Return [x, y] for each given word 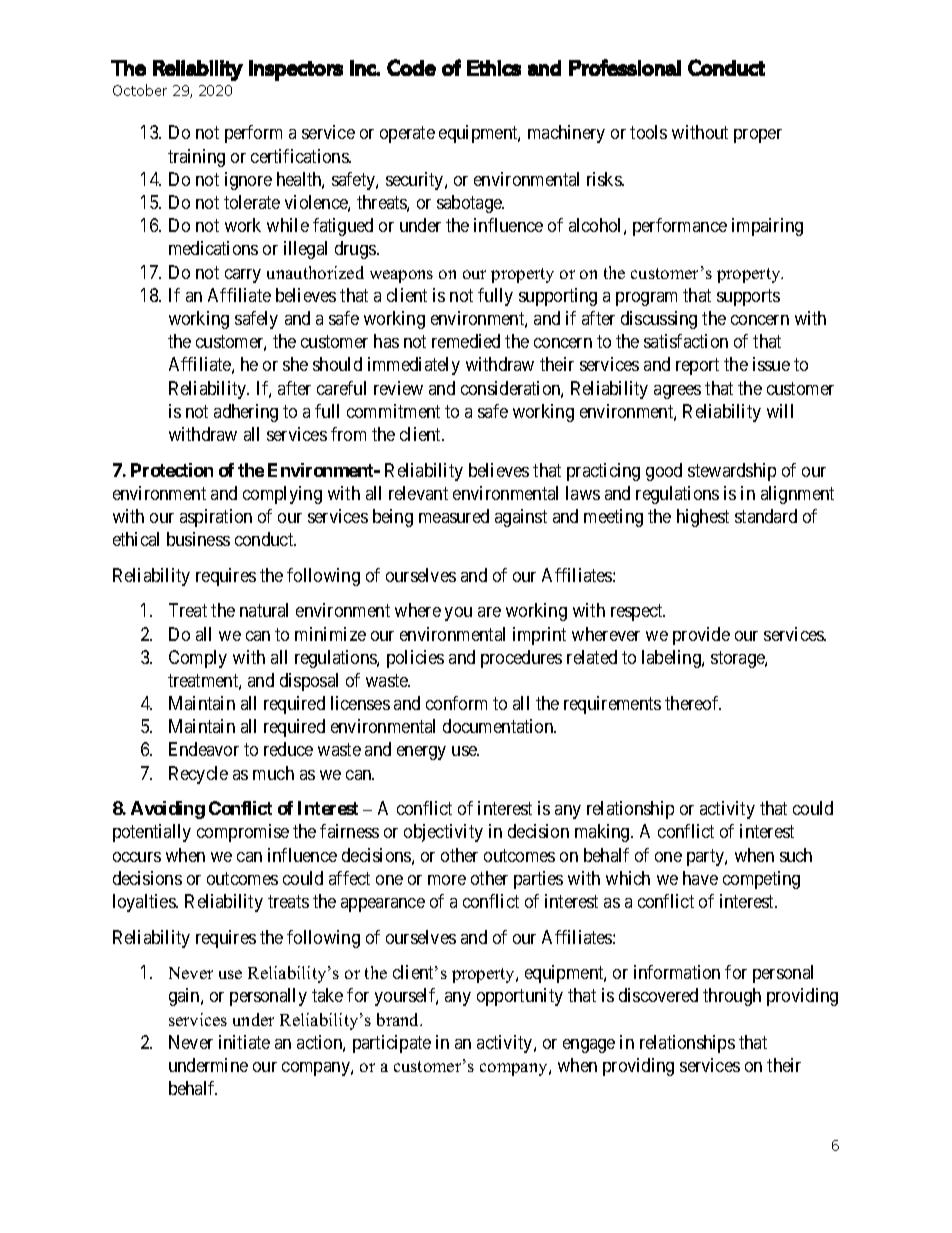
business [198, 539]
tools [648, 132]
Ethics [494, 68]
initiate [244, 1042]
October [140, 90]
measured [454, 516]
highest [703, 518]
